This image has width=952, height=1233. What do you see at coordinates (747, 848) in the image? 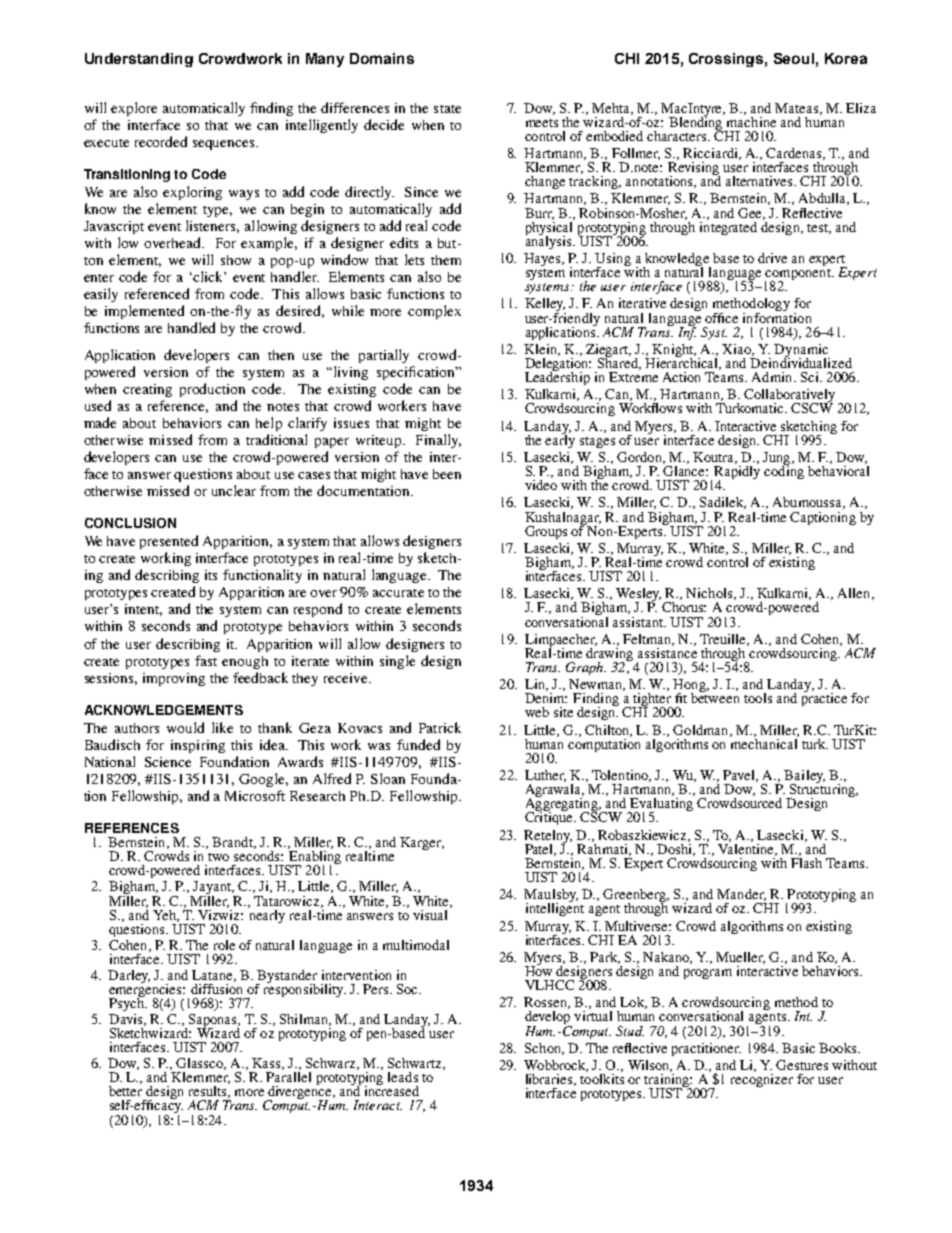
I see `Valentine` at bounding box center [747, 848].
